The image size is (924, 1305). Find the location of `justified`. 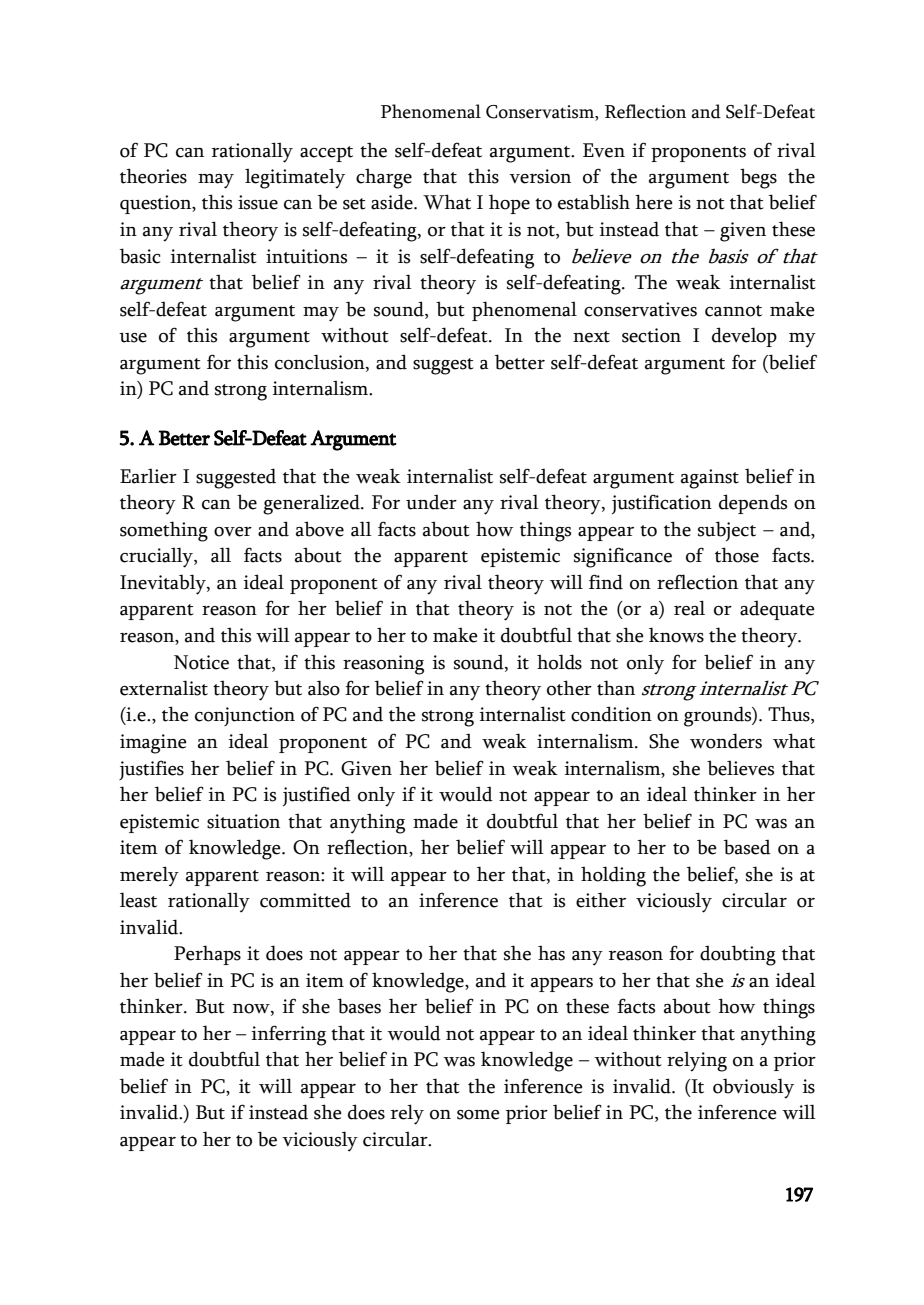

justified is located at coordinates (317, 796).
